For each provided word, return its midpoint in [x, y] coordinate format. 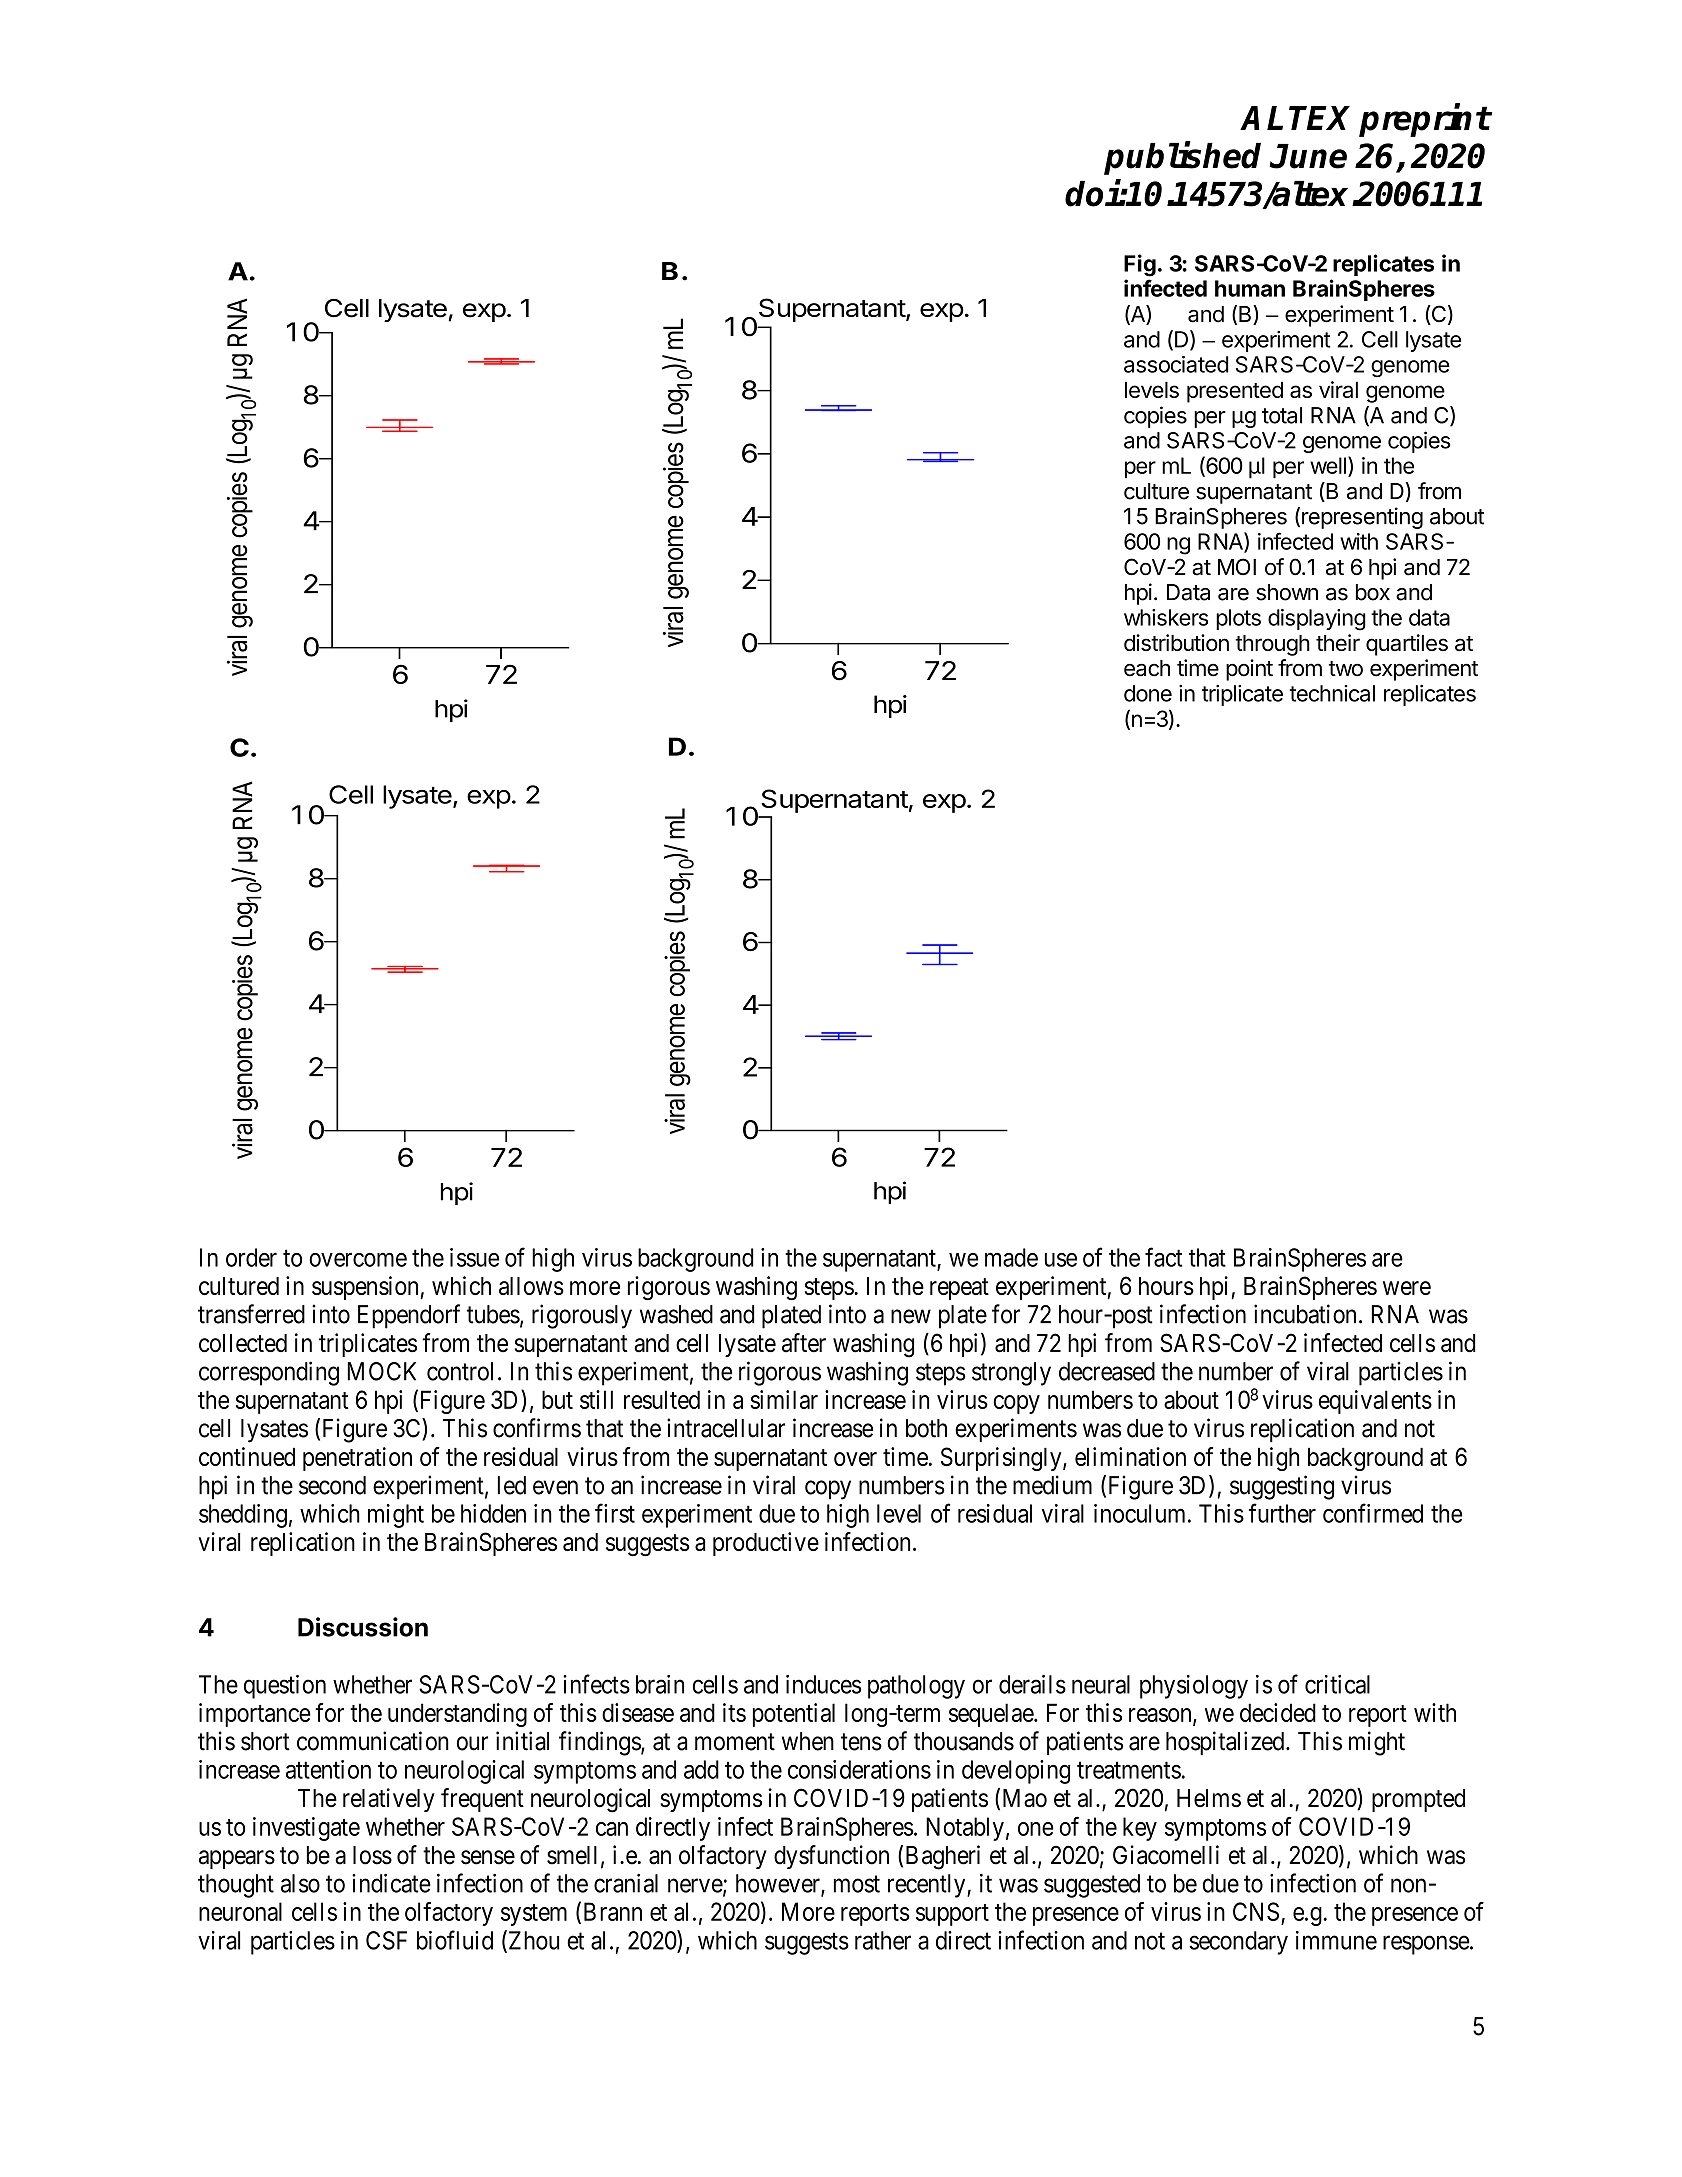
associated [1176, 364]
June [1308, 156]
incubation [1305, 1314]
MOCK [381, 1371]
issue [474, 1257]
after [804, 1343]
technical [1332, 693]
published [1182, 158]
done [1148, 693]
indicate [391, 1883]
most [857, 1884]
